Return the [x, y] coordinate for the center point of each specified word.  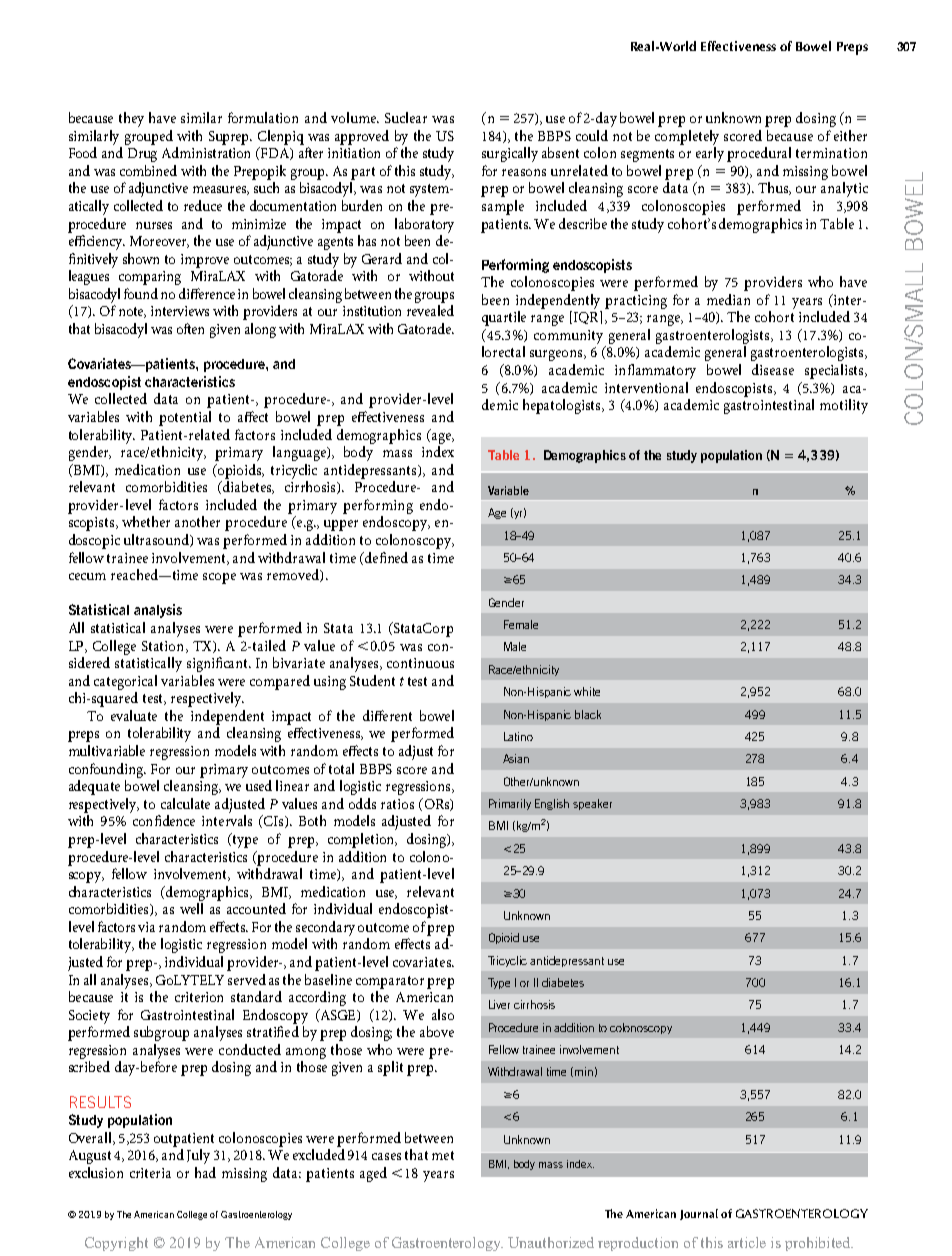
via [146, 927]
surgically [510, 154]
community [568, 337]
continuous [420, 663]
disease [773, 369]
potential [185, 418]
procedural [759, 154]
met [443, 1155]
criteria [150, 1173]
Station [164, 647]
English [552, 804]
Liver [499, 1004]
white [587, 691]
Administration [206, 152]
